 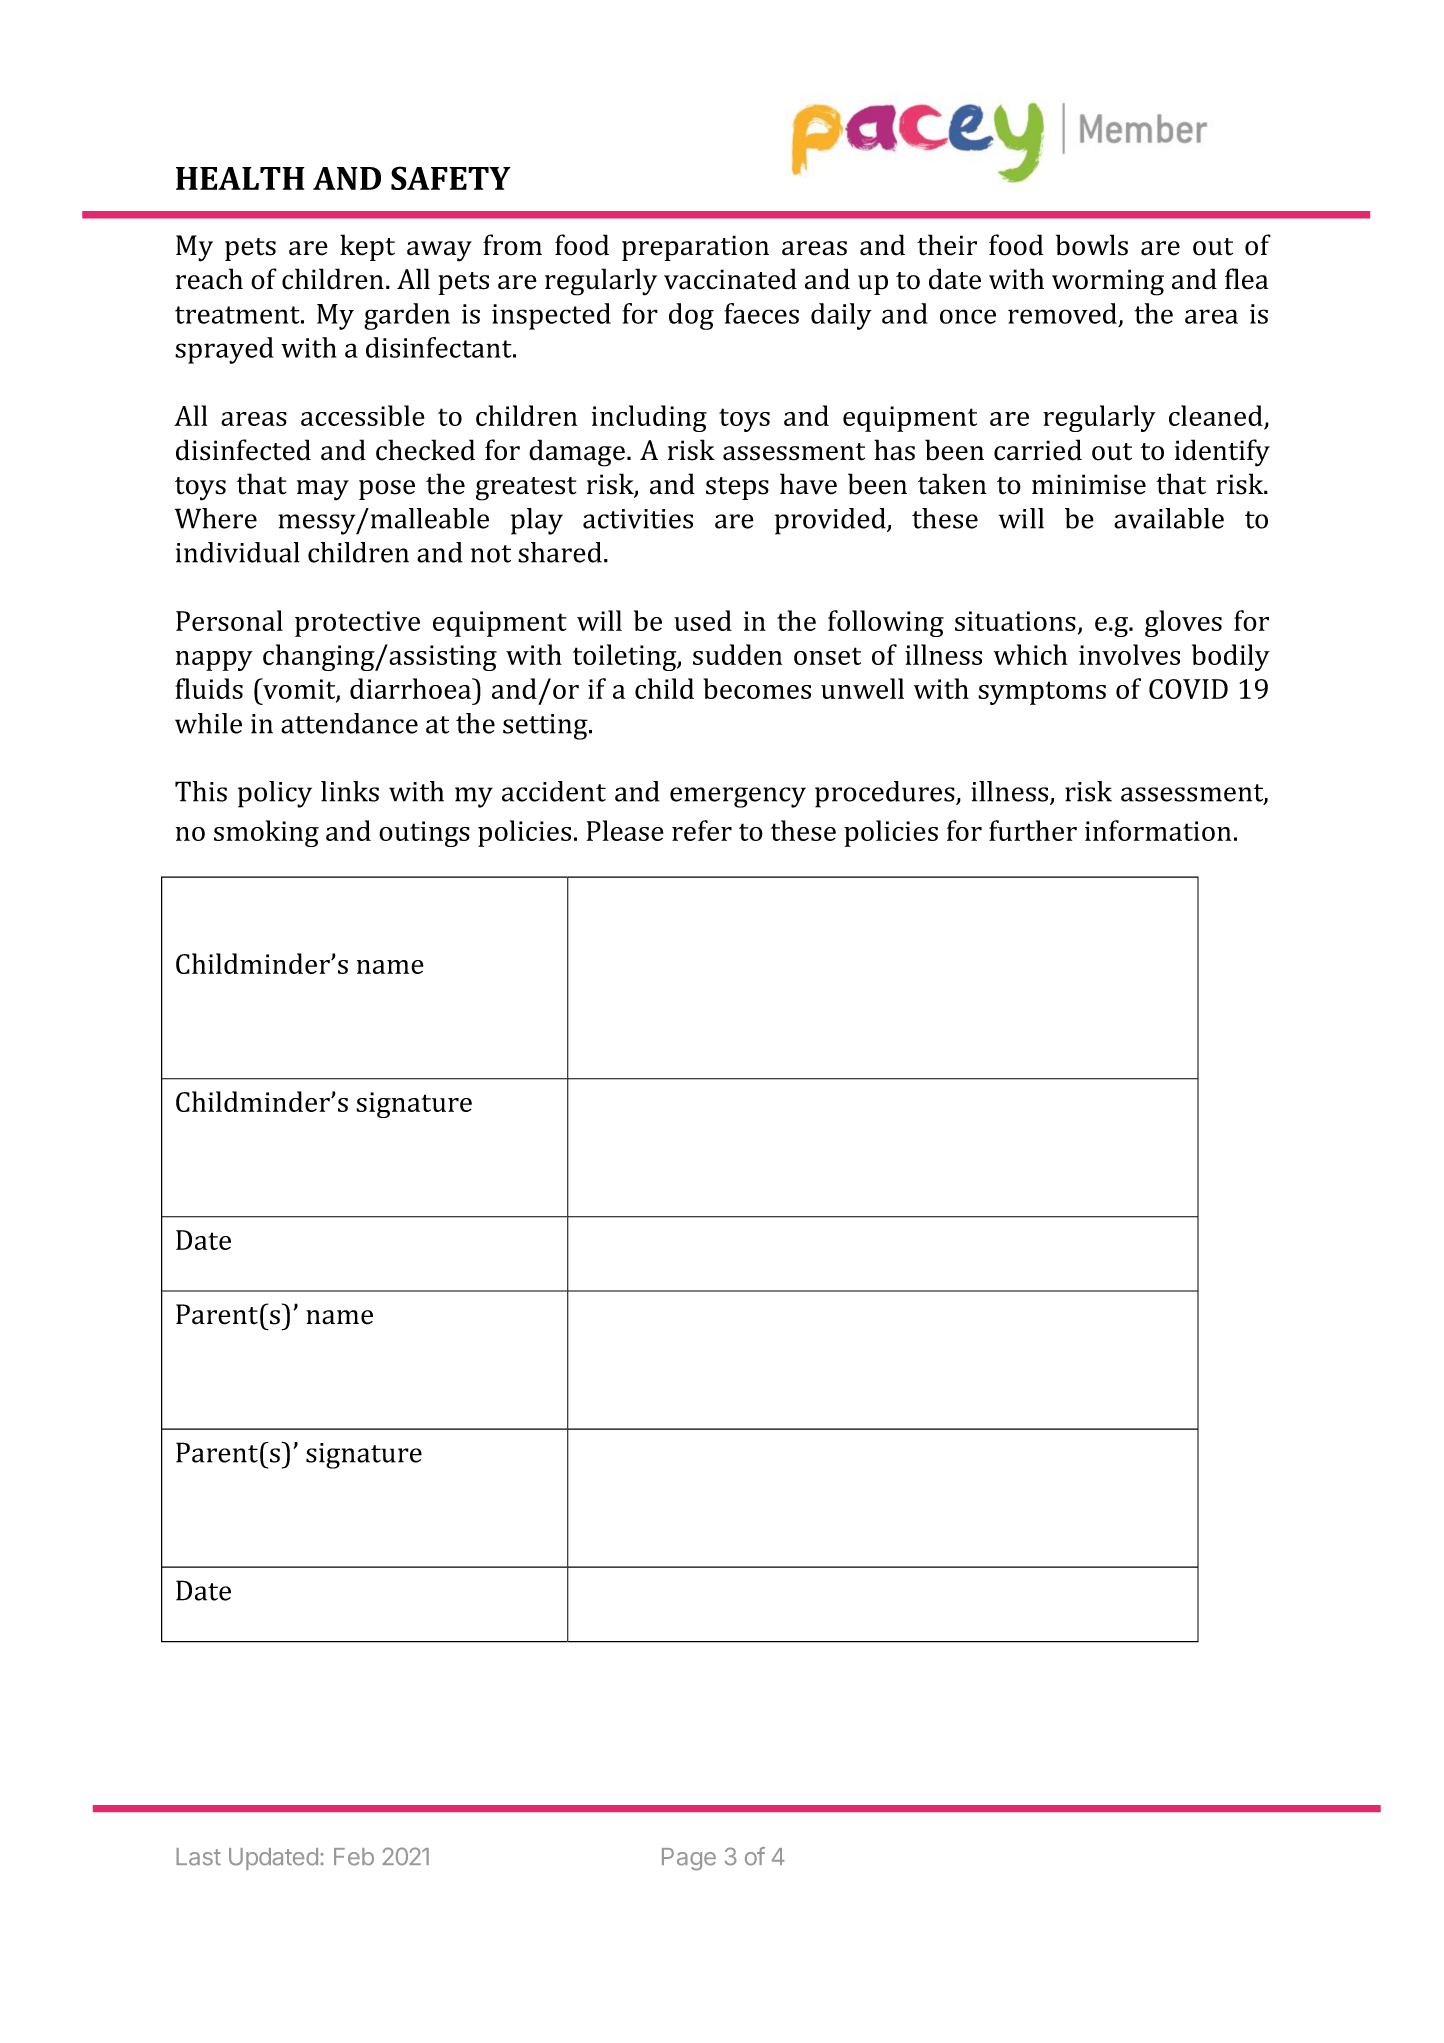 I want to click on further, so click(x=1033, y=830).
